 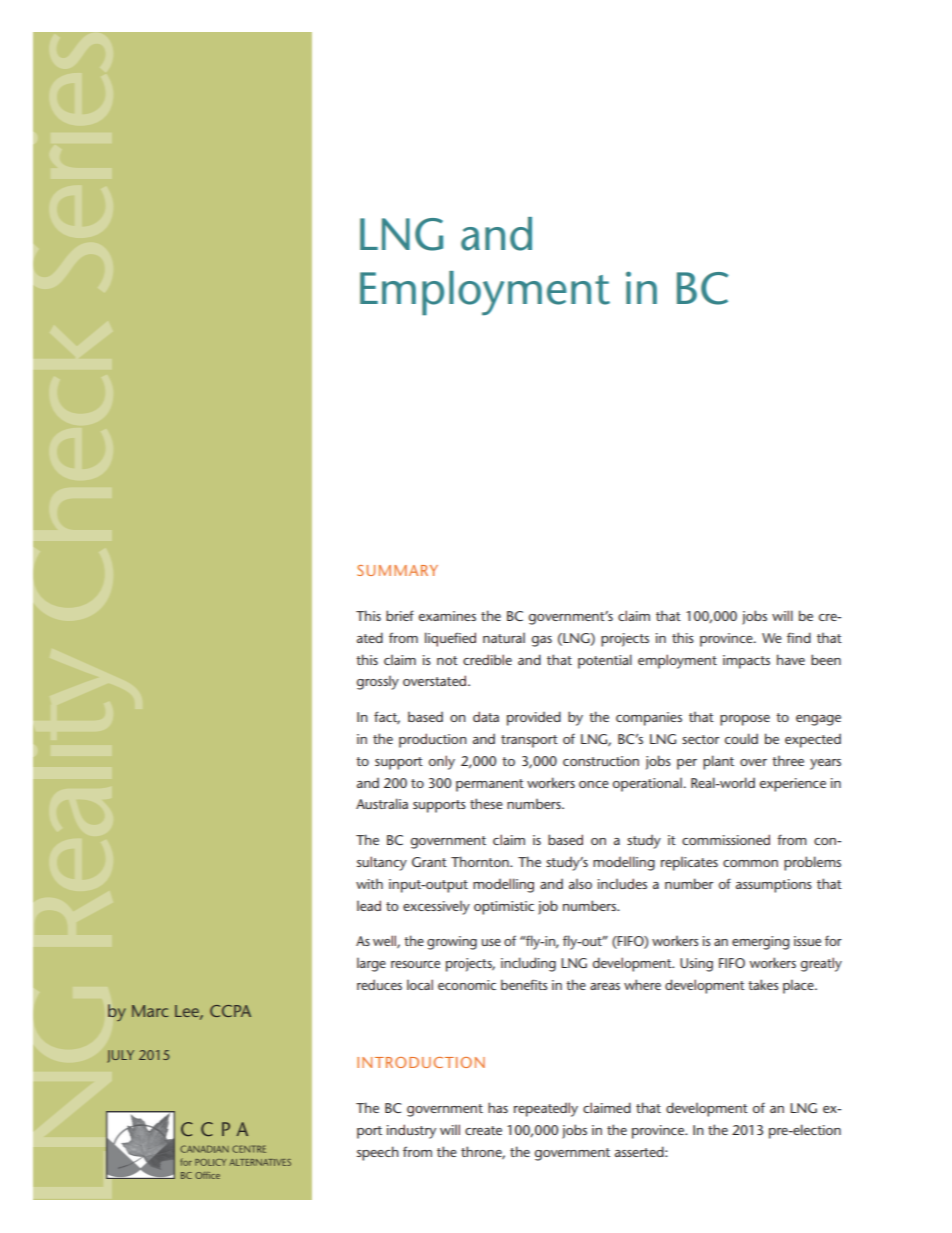 I want to click on plant, so click(x=718, y=762).
